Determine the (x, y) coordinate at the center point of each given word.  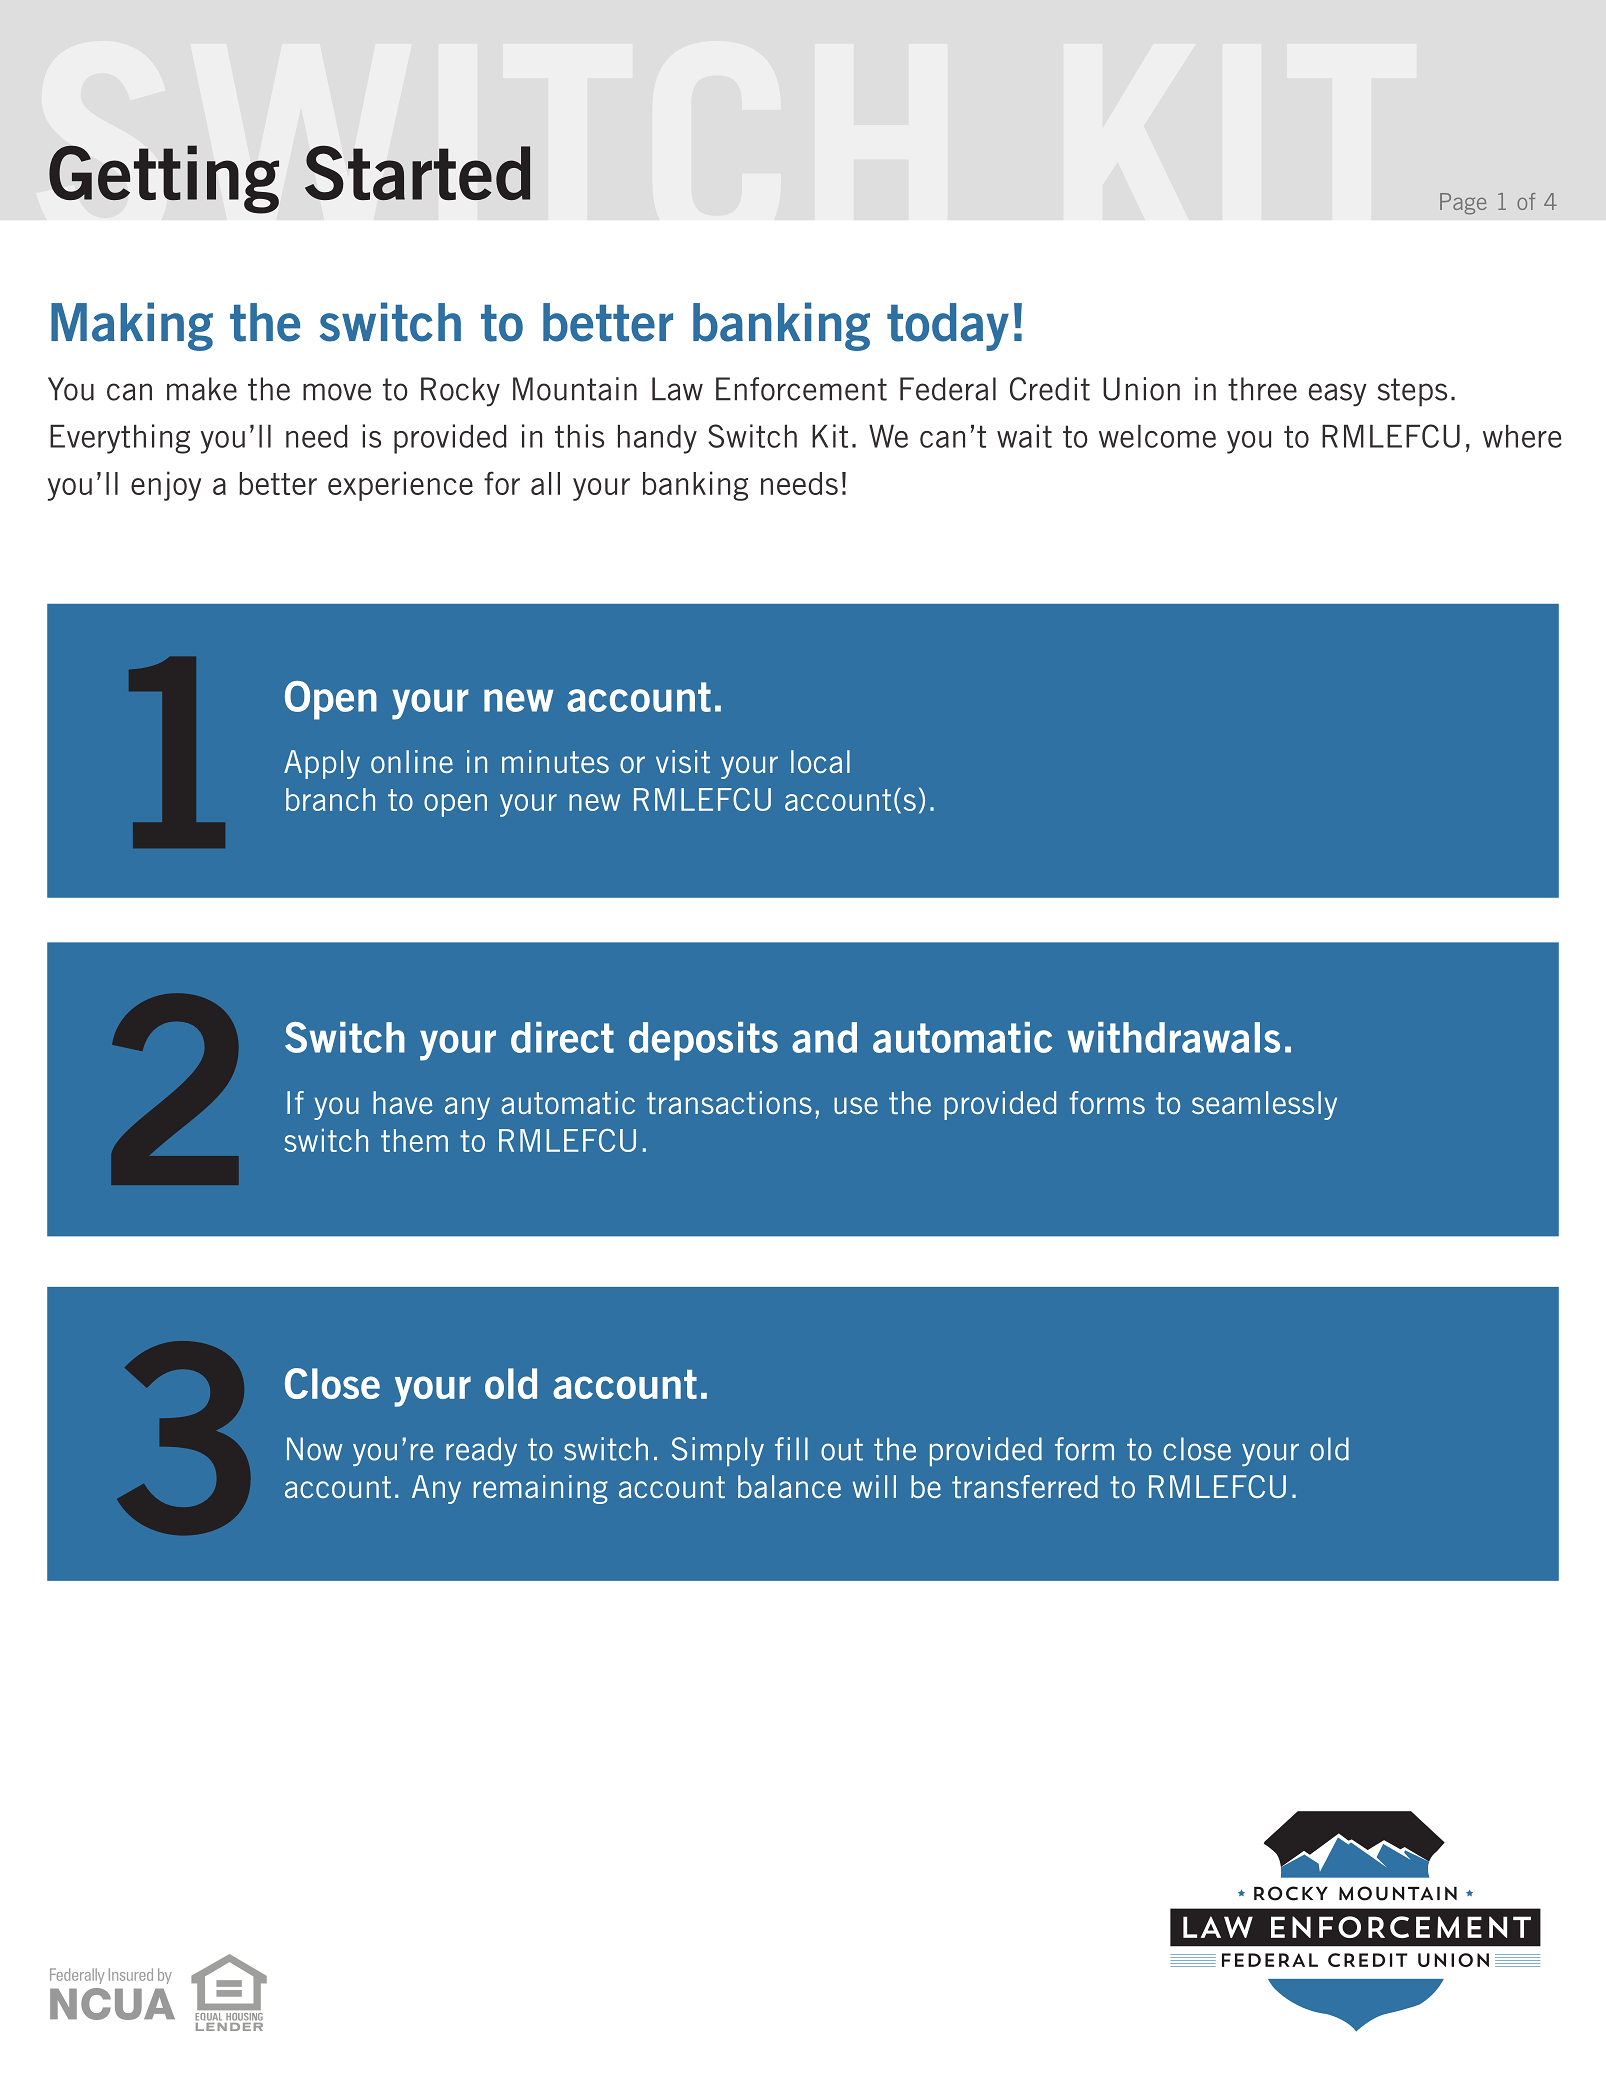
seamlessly (1264, 1105)
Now (314, 1449)
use (856, 1105)
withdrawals (1173, 1037)
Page (1463, 204)
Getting (164, 179)
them (414, 1140)
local (820, 761)
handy (657, 439)
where (1522, 436)
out (842, 1449)
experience (400, 486)
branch (330, 799)
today (948, 327)
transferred (1025, 1486)
